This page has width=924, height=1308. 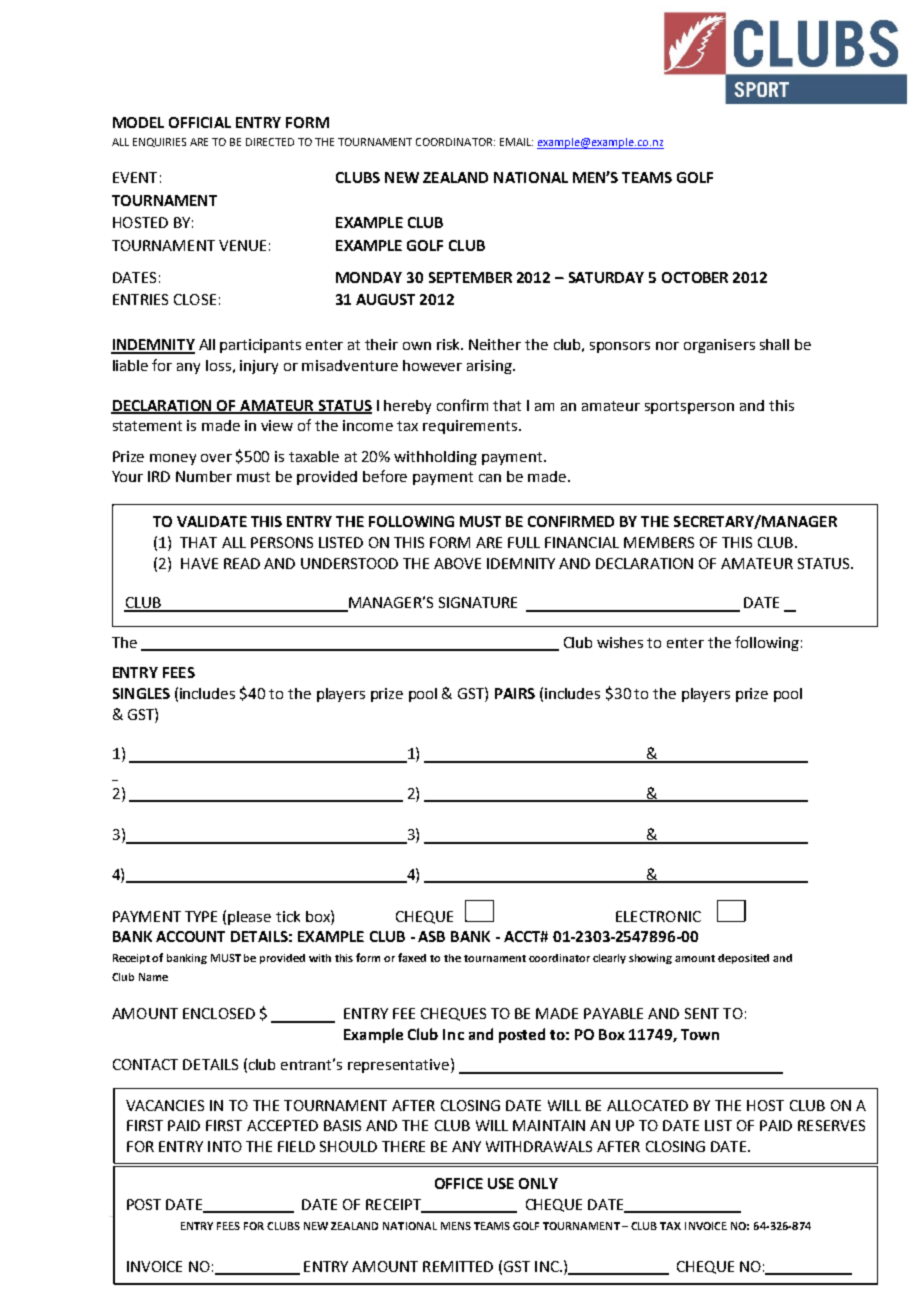 What do you see at coordinates (190, 936) in the page?
I see `ACCOUNT` at bounding box center [190, 936].
